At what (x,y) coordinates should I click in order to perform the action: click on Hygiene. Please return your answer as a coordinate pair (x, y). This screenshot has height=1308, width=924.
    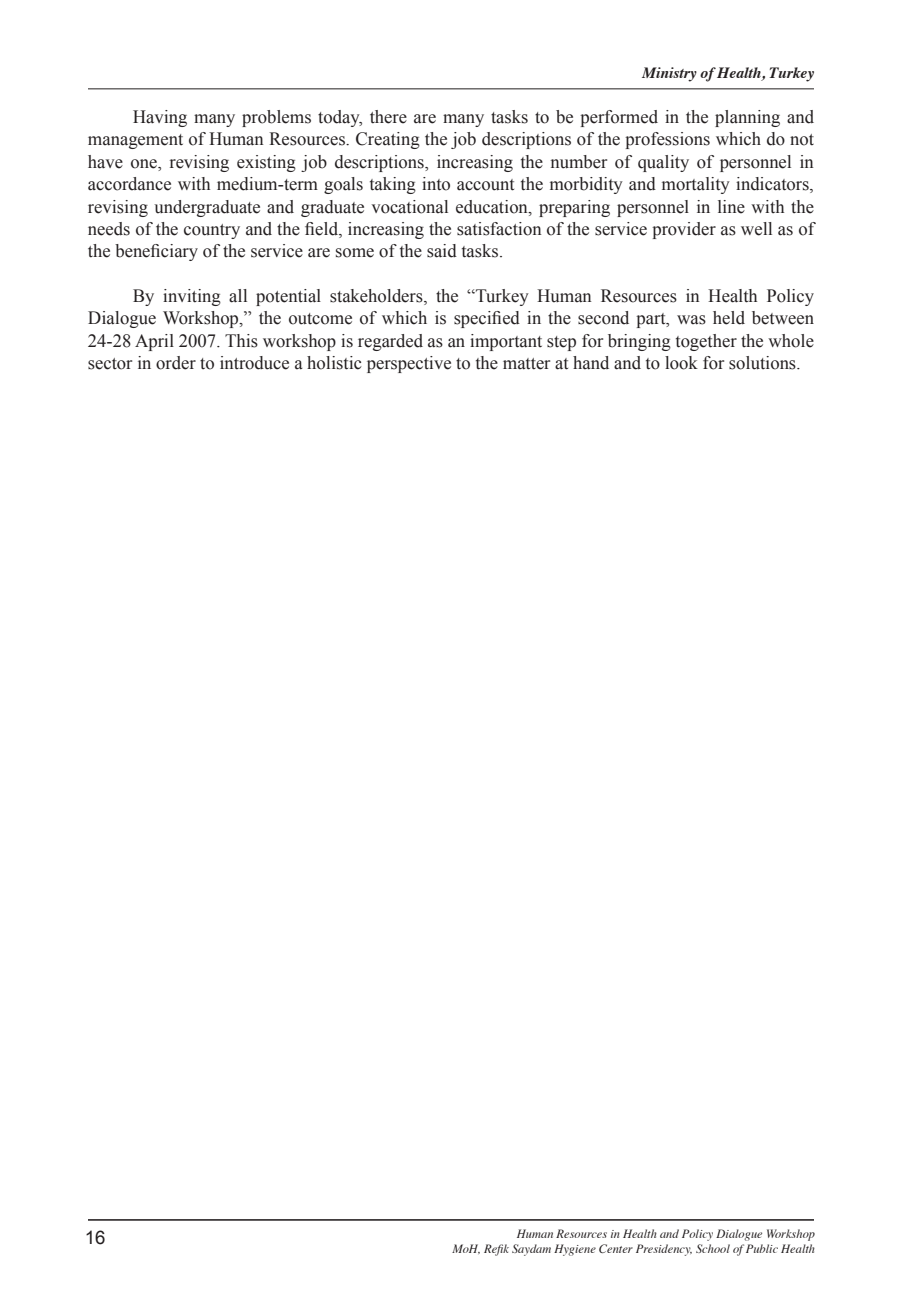
    Looking at the image, I should click on (575, 1250).
